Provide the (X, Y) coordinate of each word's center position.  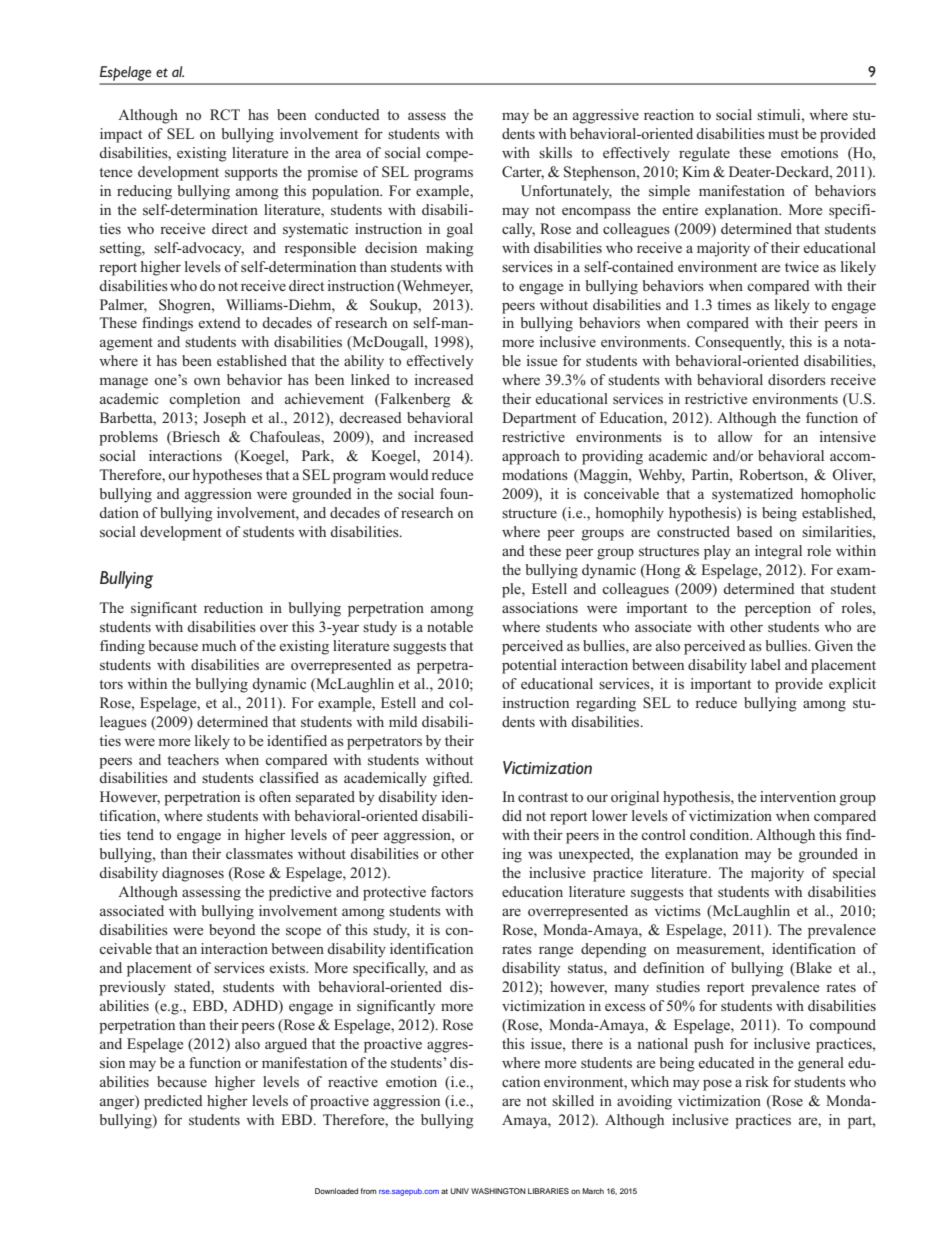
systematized (752, 495)
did (512, 815)
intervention (798, 796)
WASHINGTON (498, 1191)
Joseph (224, 419)
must (783, 134)
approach (531, 457)
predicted (173, 1102)
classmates (259, 853)
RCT (225, 115)
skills (555, 152)
